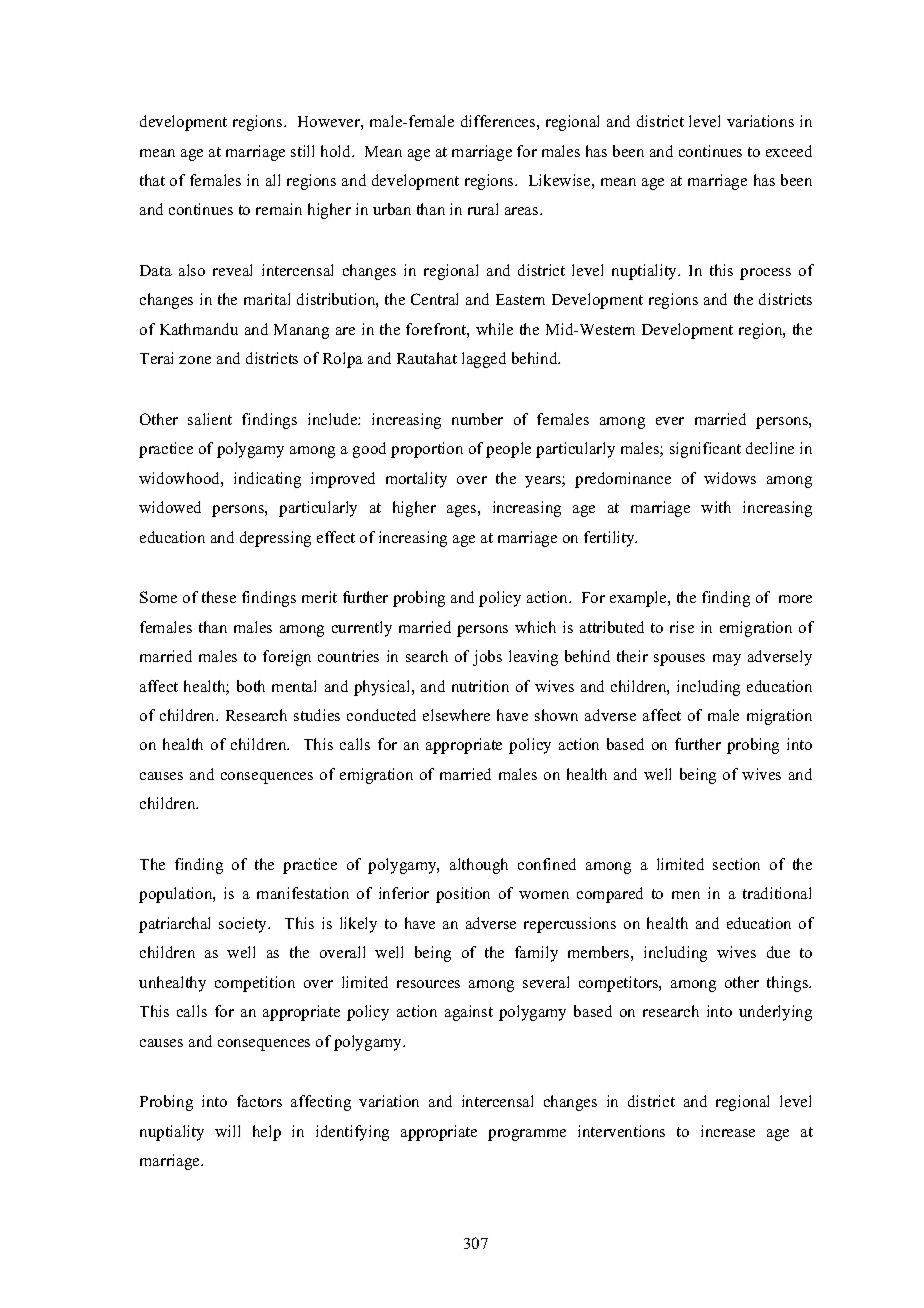  I want to click on both, so click(251, 686).
